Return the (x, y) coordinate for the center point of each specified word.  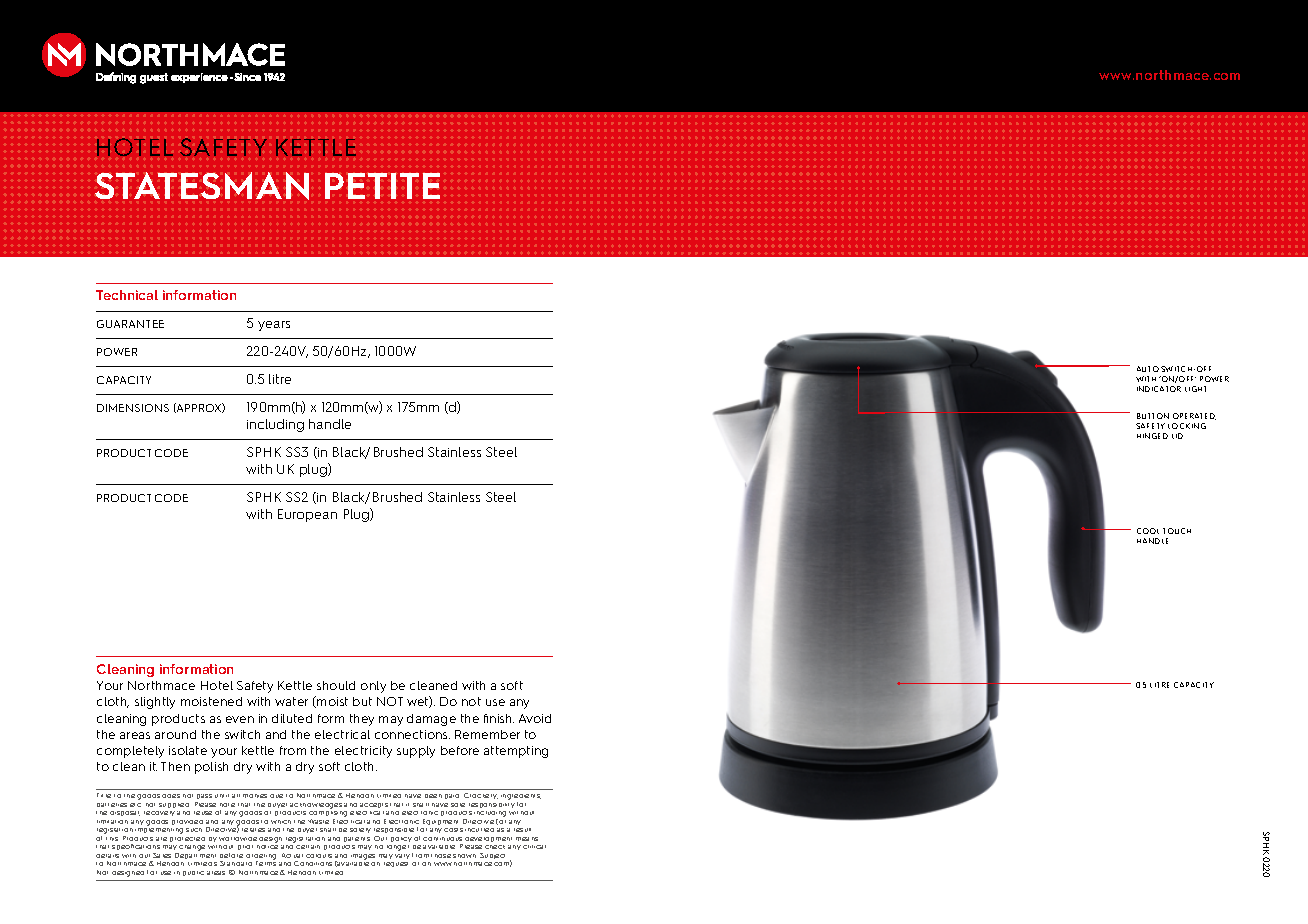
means (527, 839)
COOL (1148, 531)
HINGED (1152, 436)
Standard (236, 863)
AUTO (1148, 369)
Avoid (535, 718)
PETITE (382, 186)
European (307, 515)
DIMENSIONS (133, 408)
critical (534, 847)
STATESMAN (202, 186)
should (336, 685)
